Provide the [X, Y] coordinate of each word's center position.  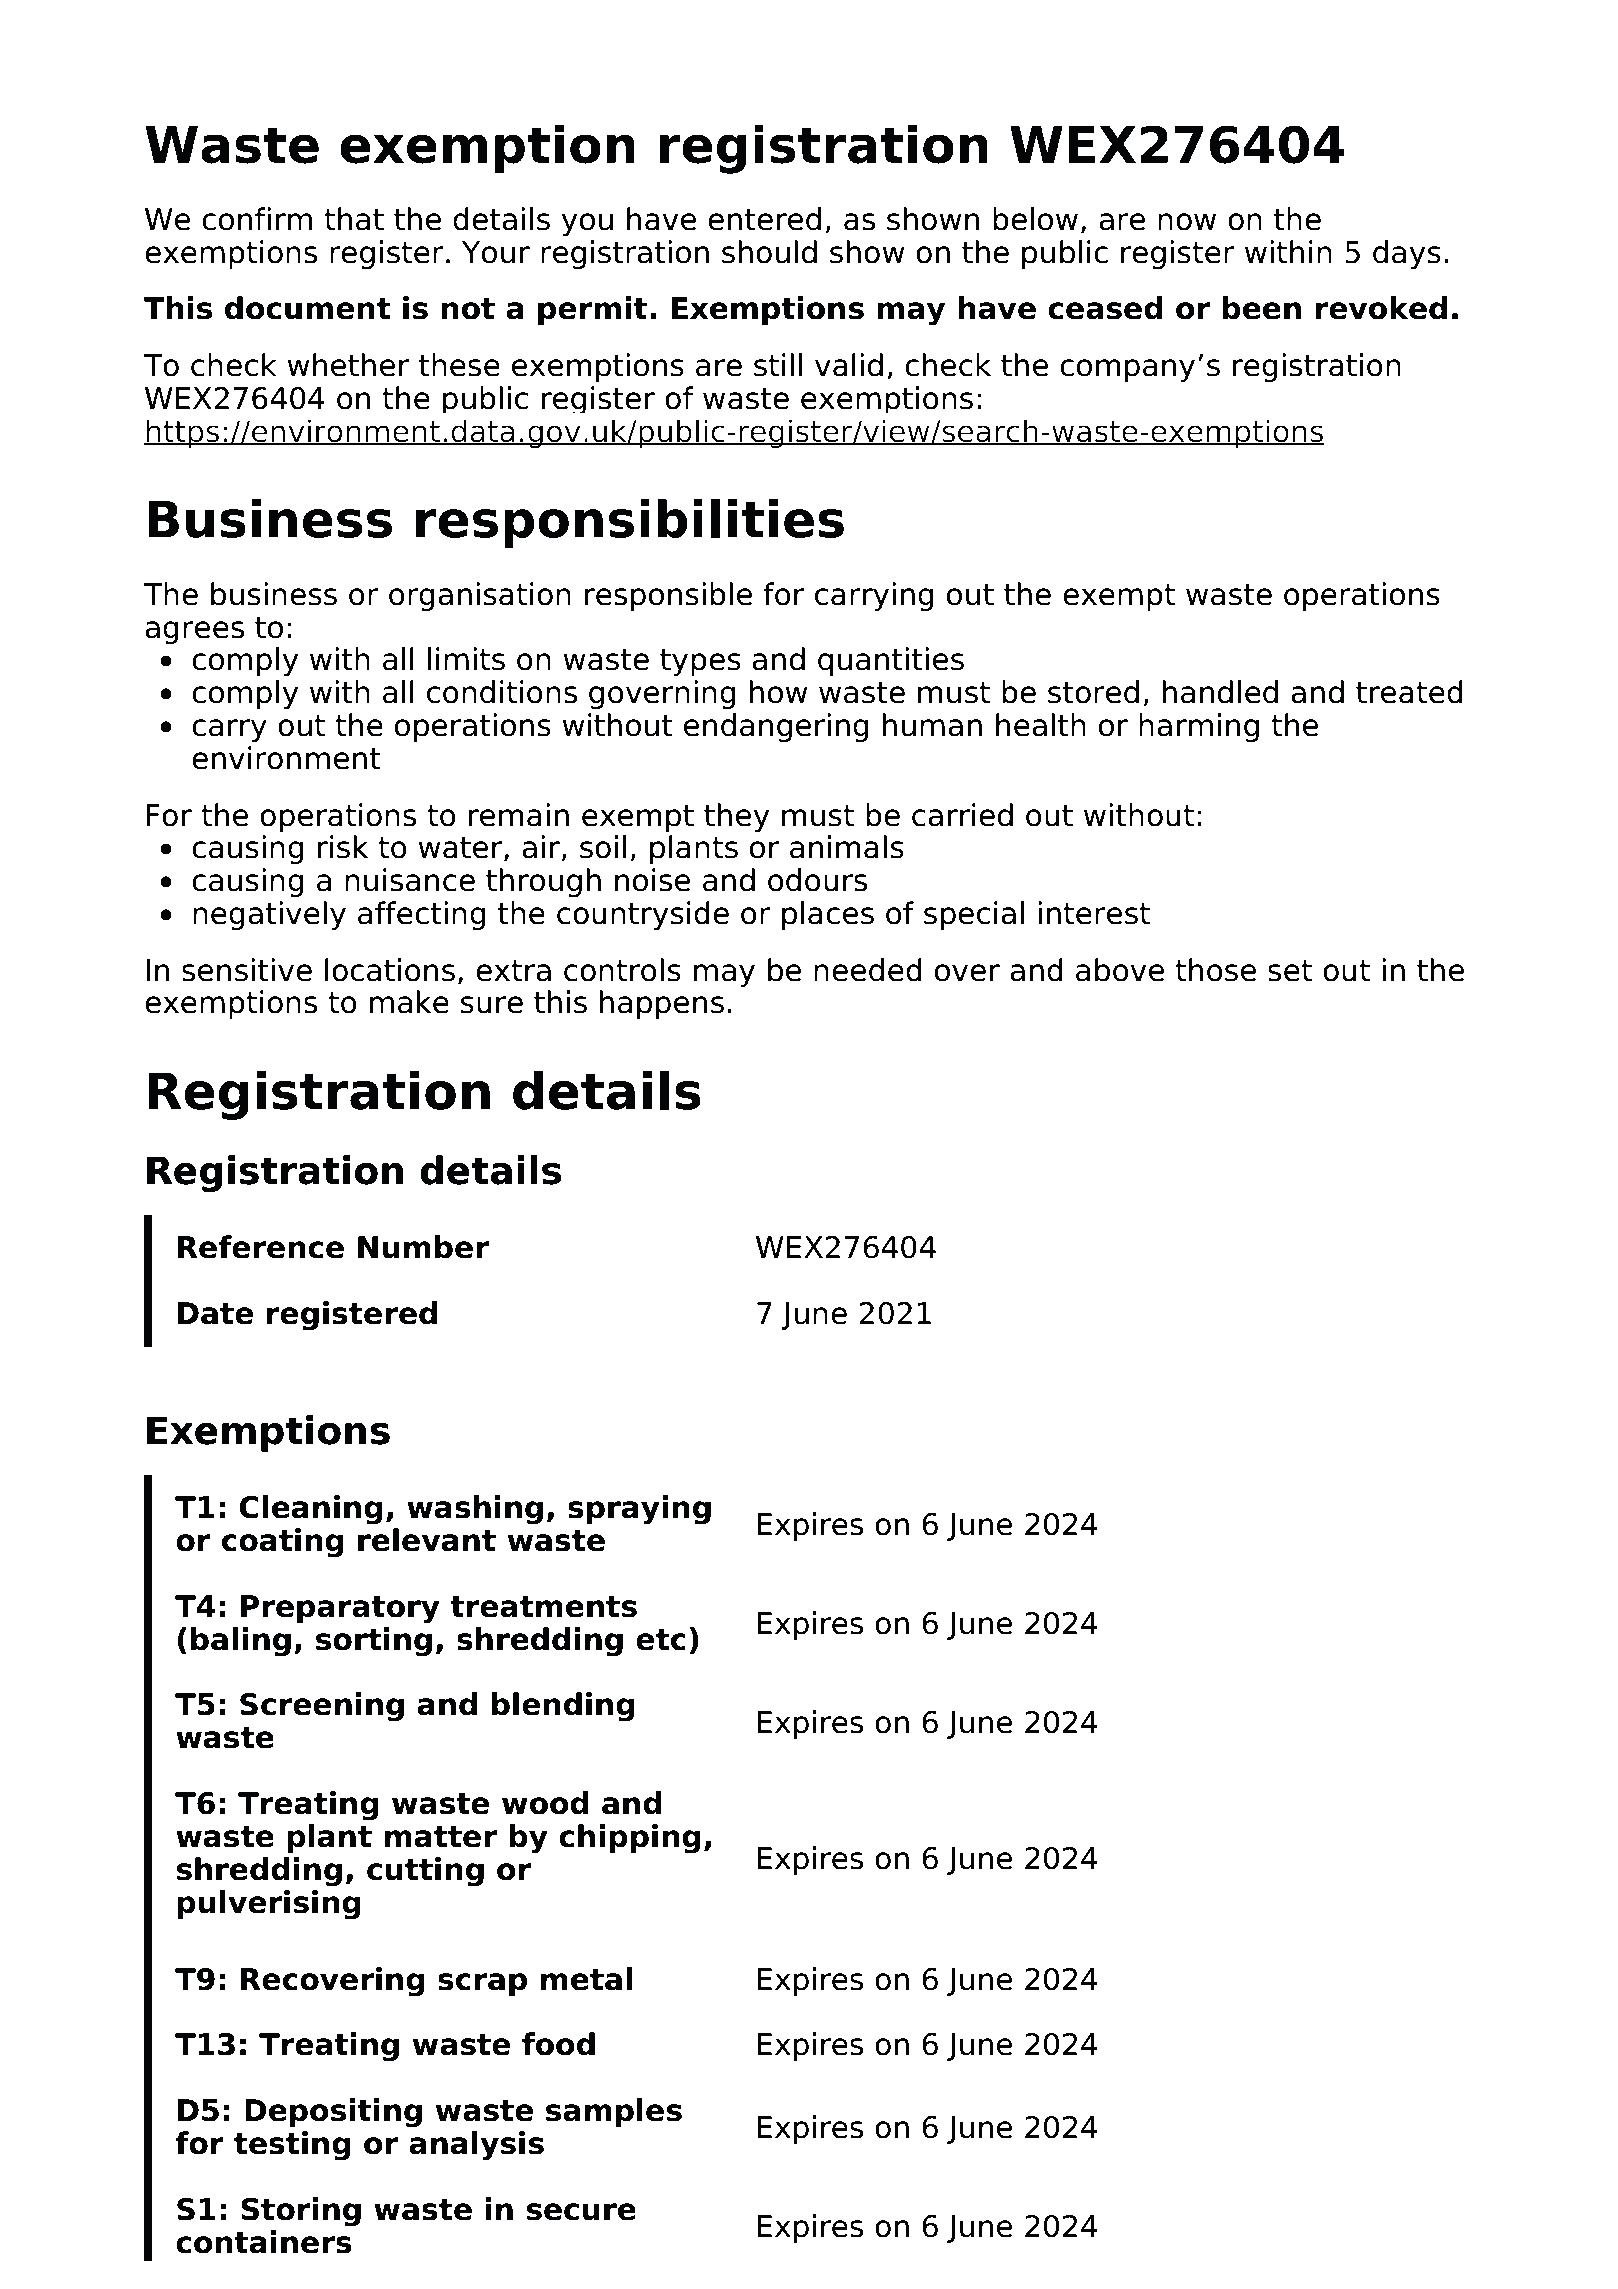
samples [614, 2113]
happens [662, 1005]
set [1290, 971]
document [308, 308]
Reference [261, 1247]
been [1261, 308]
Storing [301, 2212]
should [769, 252]
